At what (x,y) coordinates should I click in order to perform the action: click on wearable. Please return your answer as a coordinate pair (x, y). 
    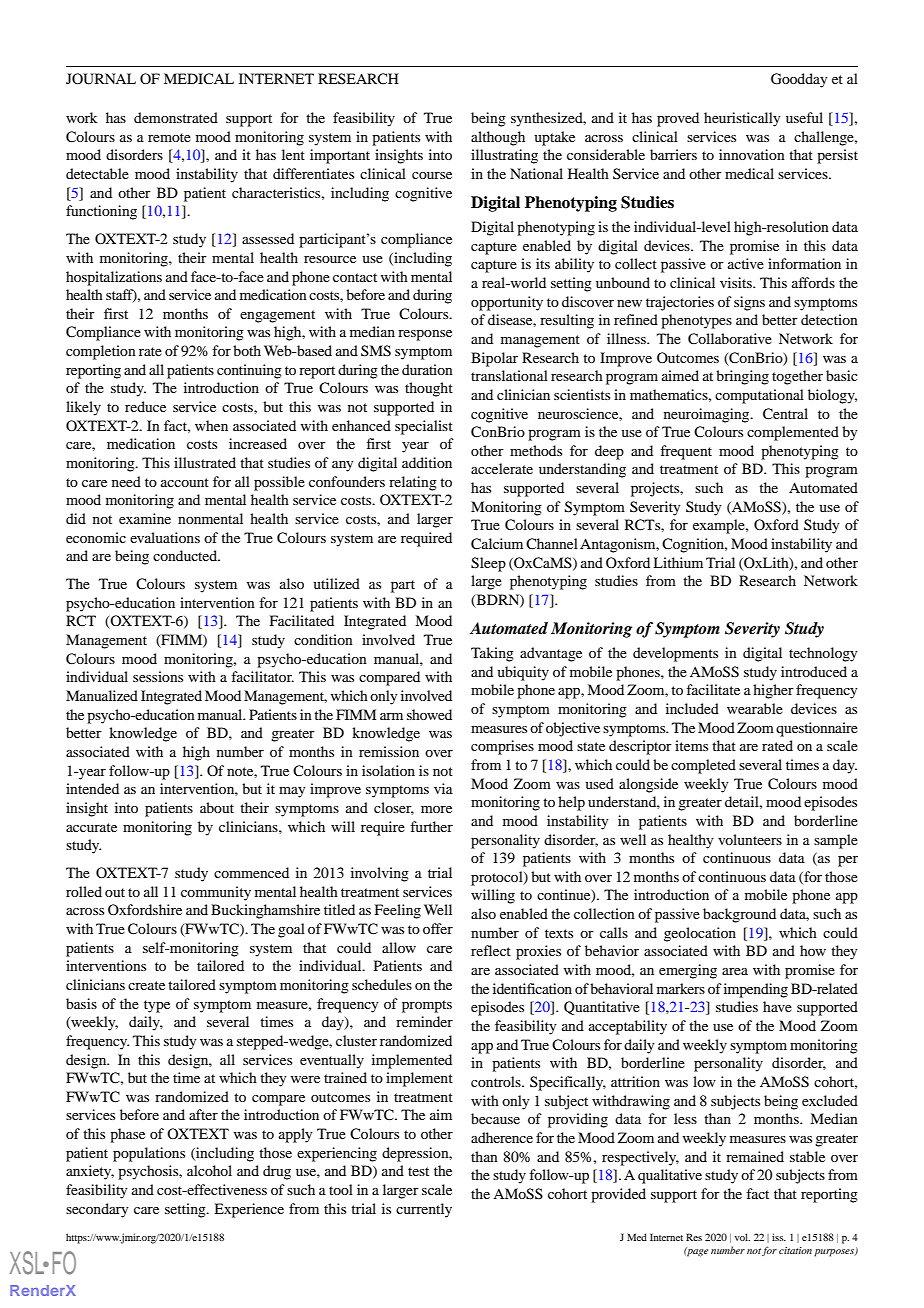
    Looking at the image, I should click on (755, 708).
